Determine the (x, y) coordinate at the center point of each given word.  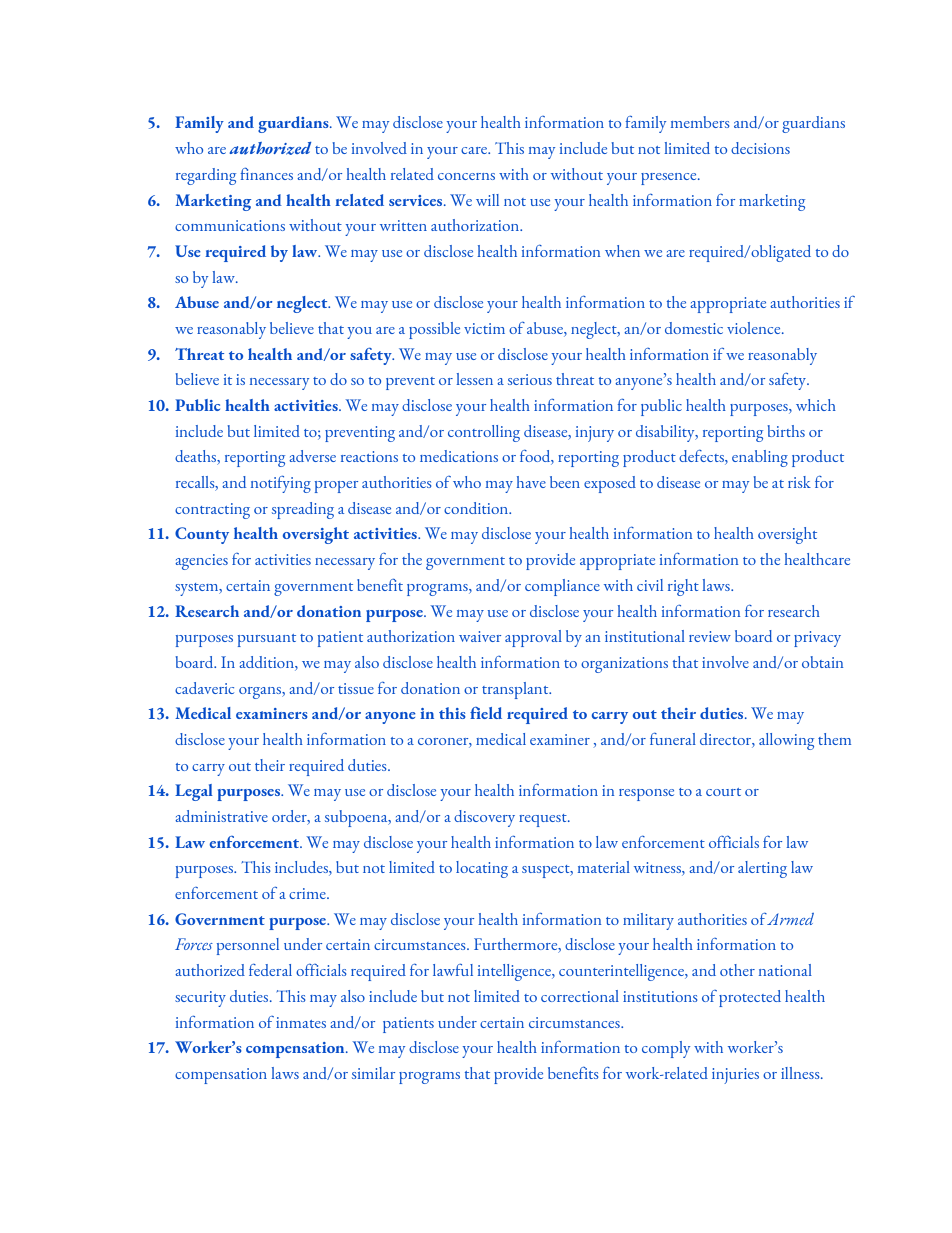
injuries (735, 1076)
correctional (580, 996)
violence (755, 328)
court (723, 792)
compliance (562, 587)
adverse (312, 456)
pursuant (267, 640)
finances (266, 174)
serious (530, 379)
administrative (221, 816)
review (710, 636)
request (544, 820)
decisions (760, 148)
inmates (301, 1022)
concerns (466, 176)
